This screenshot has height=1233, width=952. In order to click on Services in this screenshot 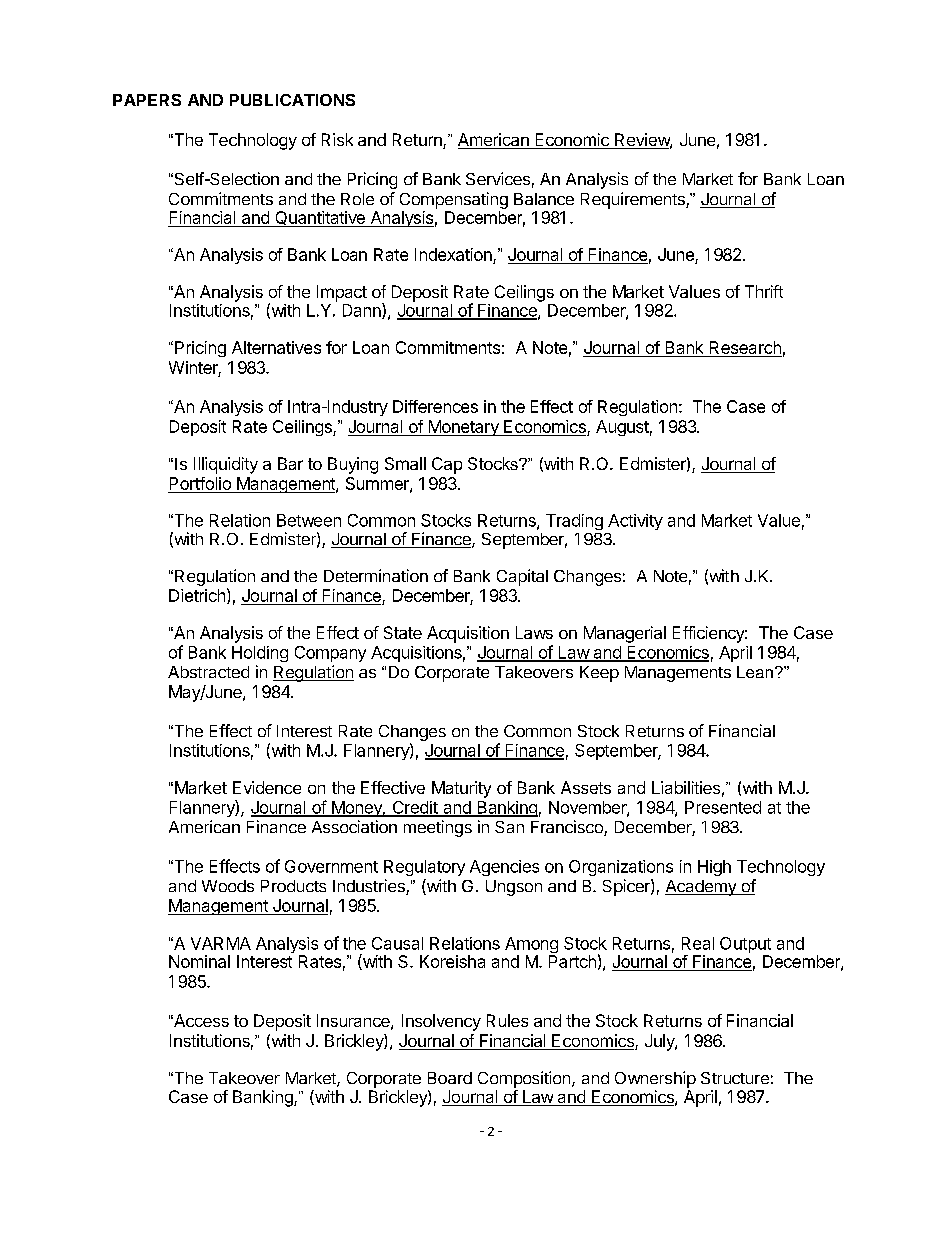, I will do `click(498, 178)`.
